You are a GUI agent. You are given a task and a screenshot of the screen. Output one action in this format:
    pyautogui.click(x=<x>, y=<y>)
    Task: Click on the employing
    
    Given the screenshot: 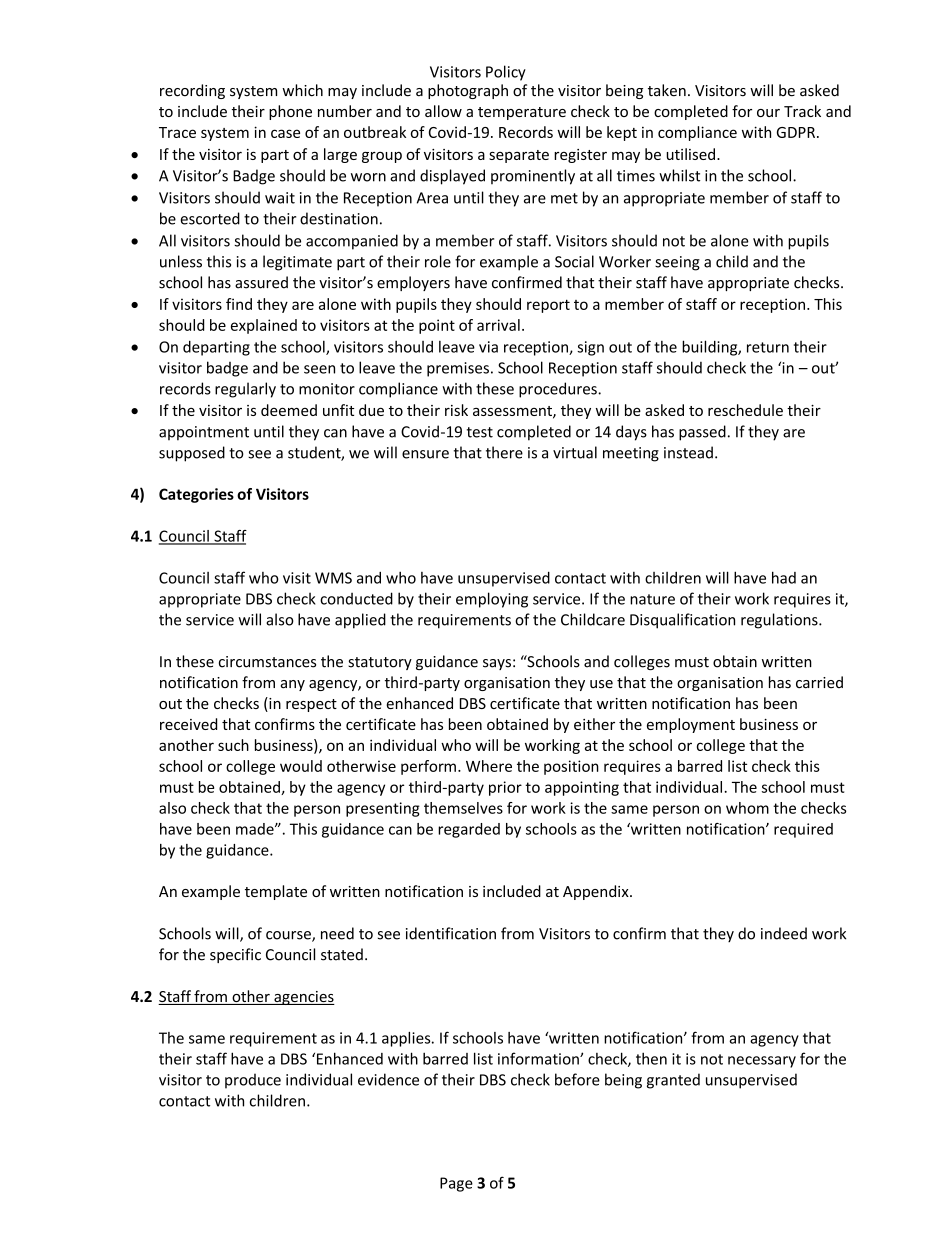 What is the action you would take?
    pyautogui.click(x=492, y=600)
